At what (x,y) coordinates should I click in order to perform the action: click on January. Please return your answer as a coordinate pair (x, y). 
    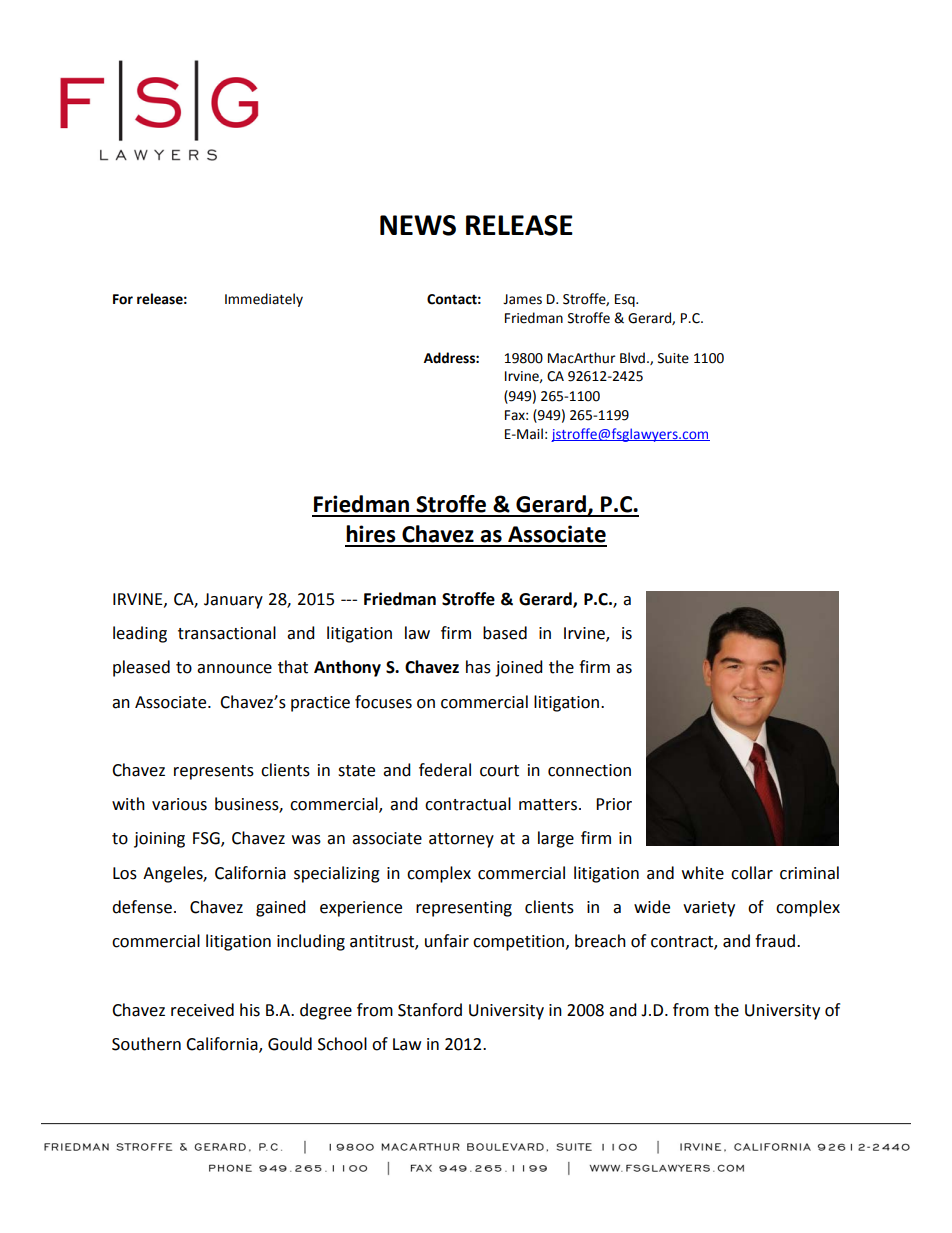
    Looking at the image, I should click on (233, 601).
